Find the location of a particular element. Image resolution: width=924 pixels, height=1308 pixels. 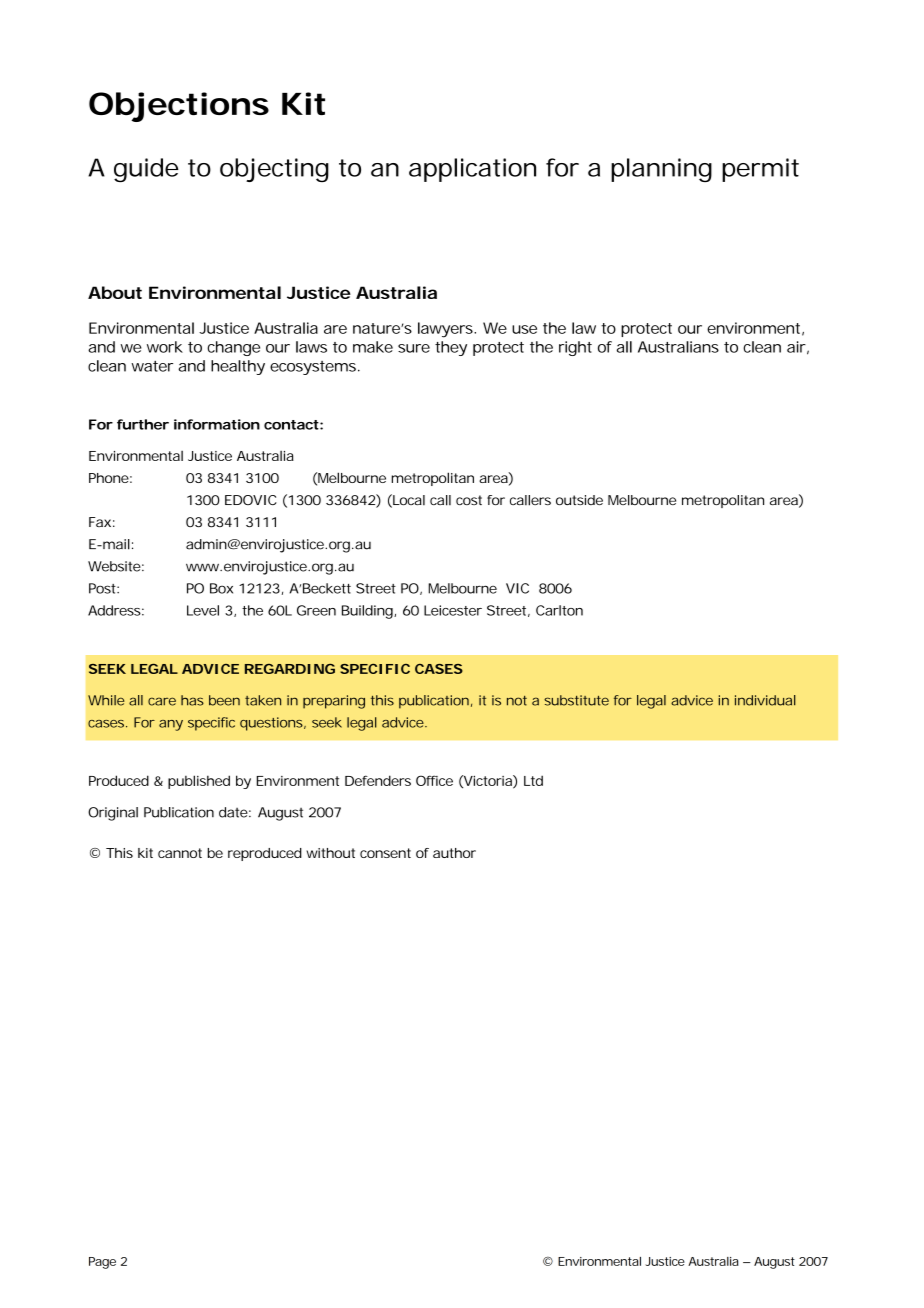

has is located at coordinates (192, 700).
